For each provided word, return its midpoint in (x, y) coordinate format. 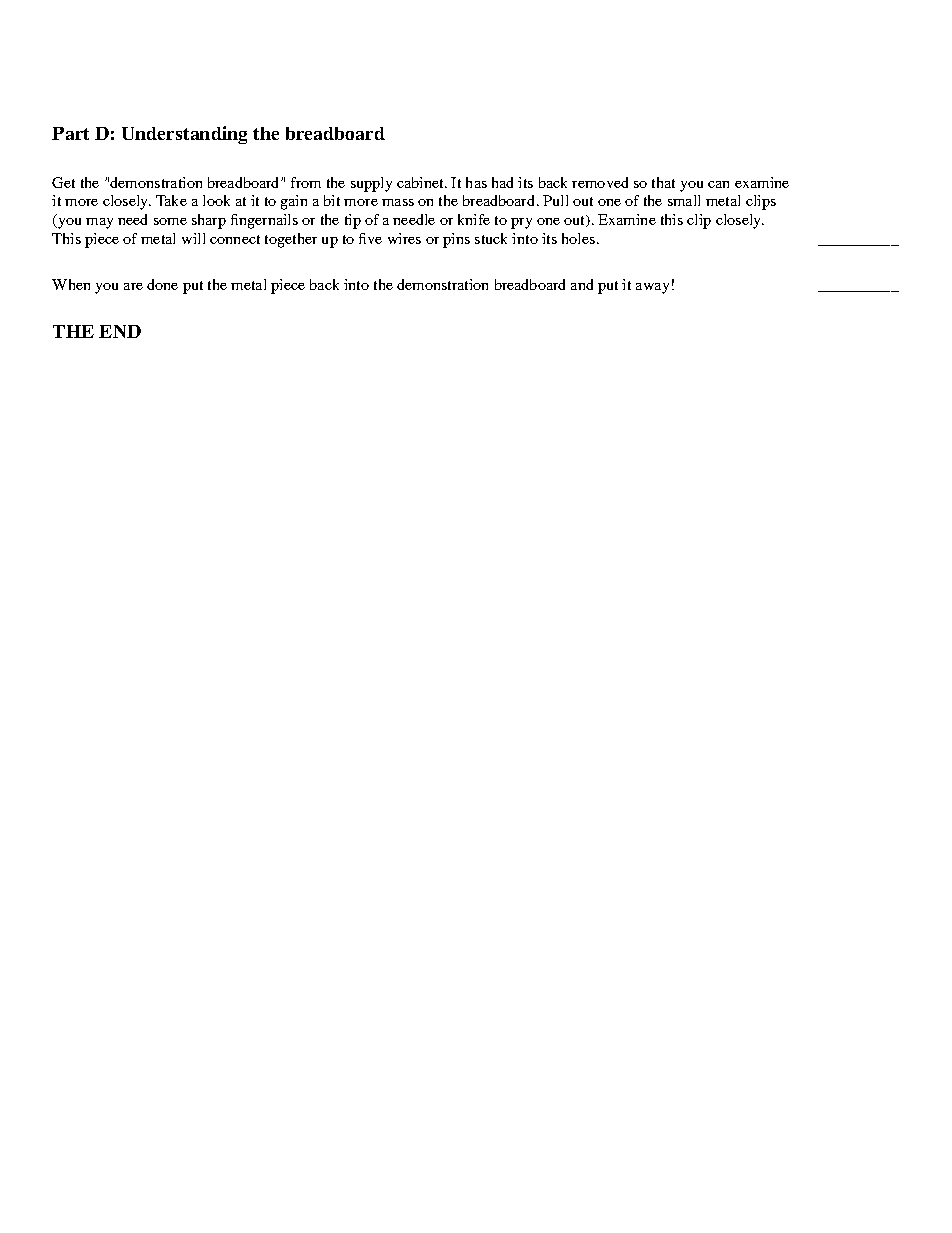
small (684, 200)
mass (398, 202)
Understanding (184, 135)
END (120, 331)
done (162, 284)
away (652, 288)
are (133, 286)
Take (171, 200)
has (476, 182)
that (663, 182)
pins (456, 240)
